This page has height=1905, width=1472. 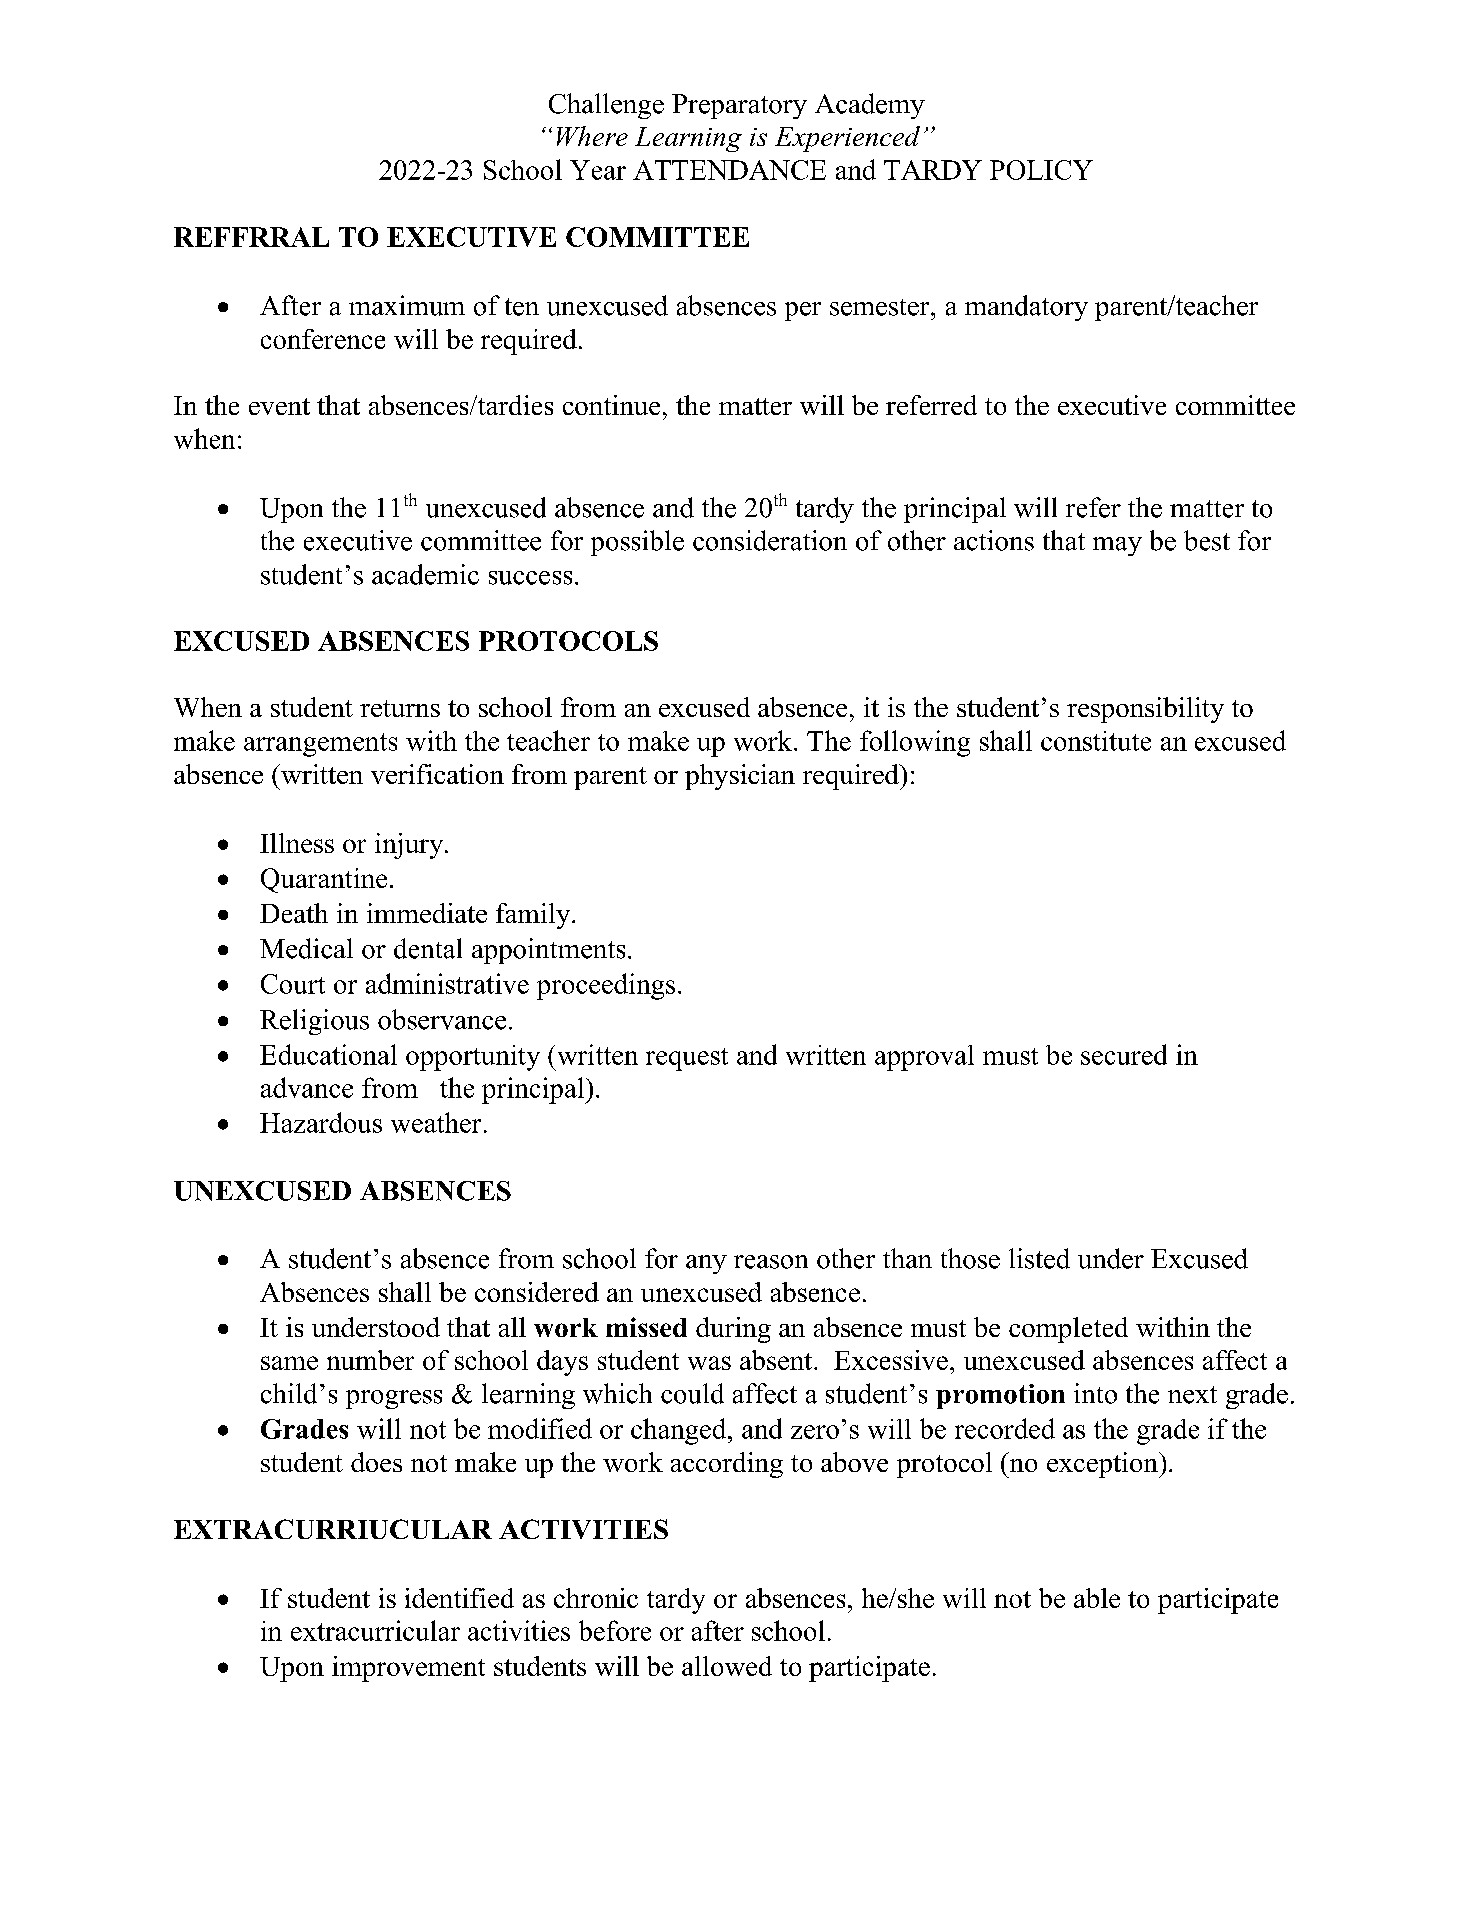 What do you see at coordinates (770, 540) in the page?
I see `consideration` at bounding box center [770, 540].
